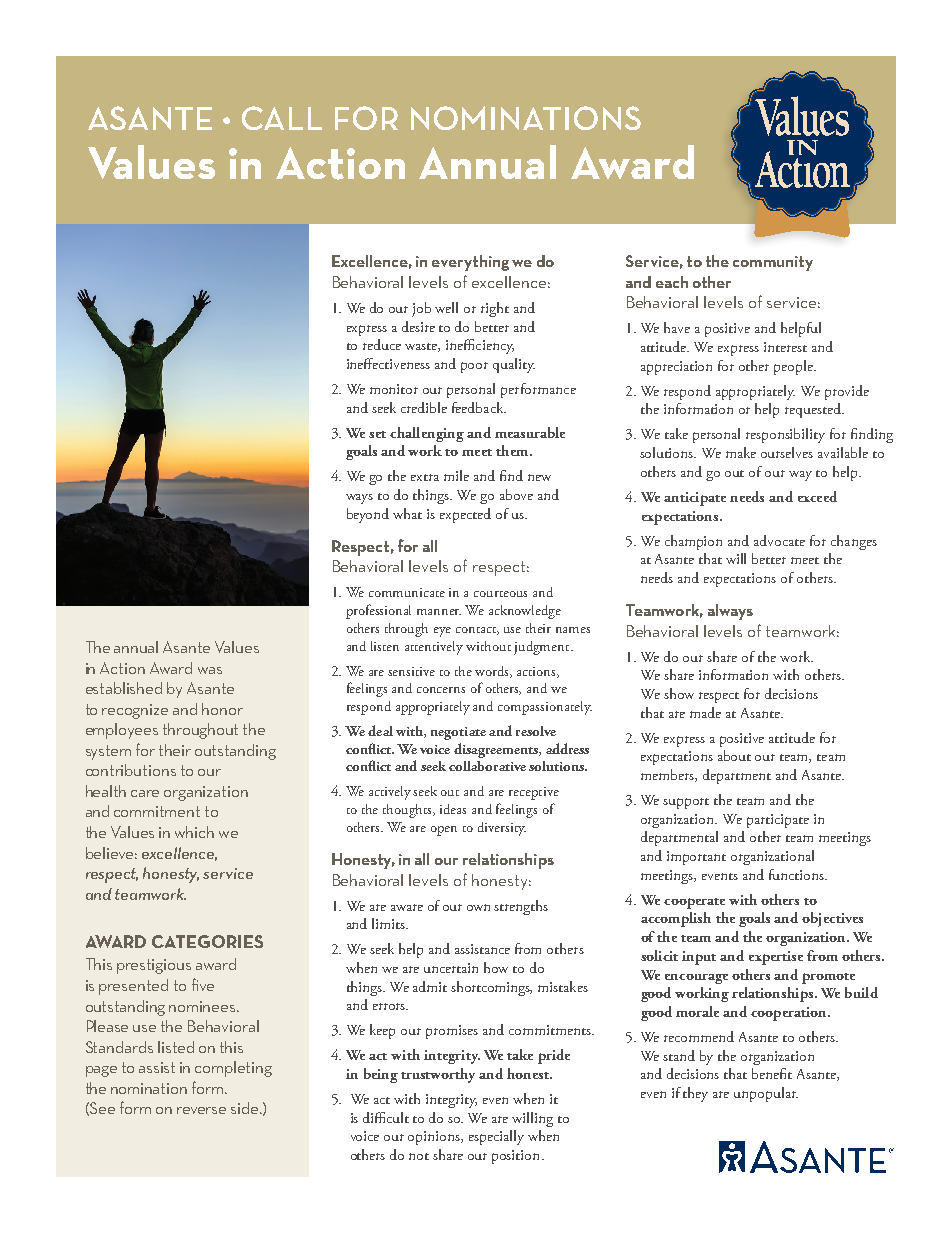  Describe the element at coordinates (282, 118) in the screenshot. I see `CALL` at that location.
